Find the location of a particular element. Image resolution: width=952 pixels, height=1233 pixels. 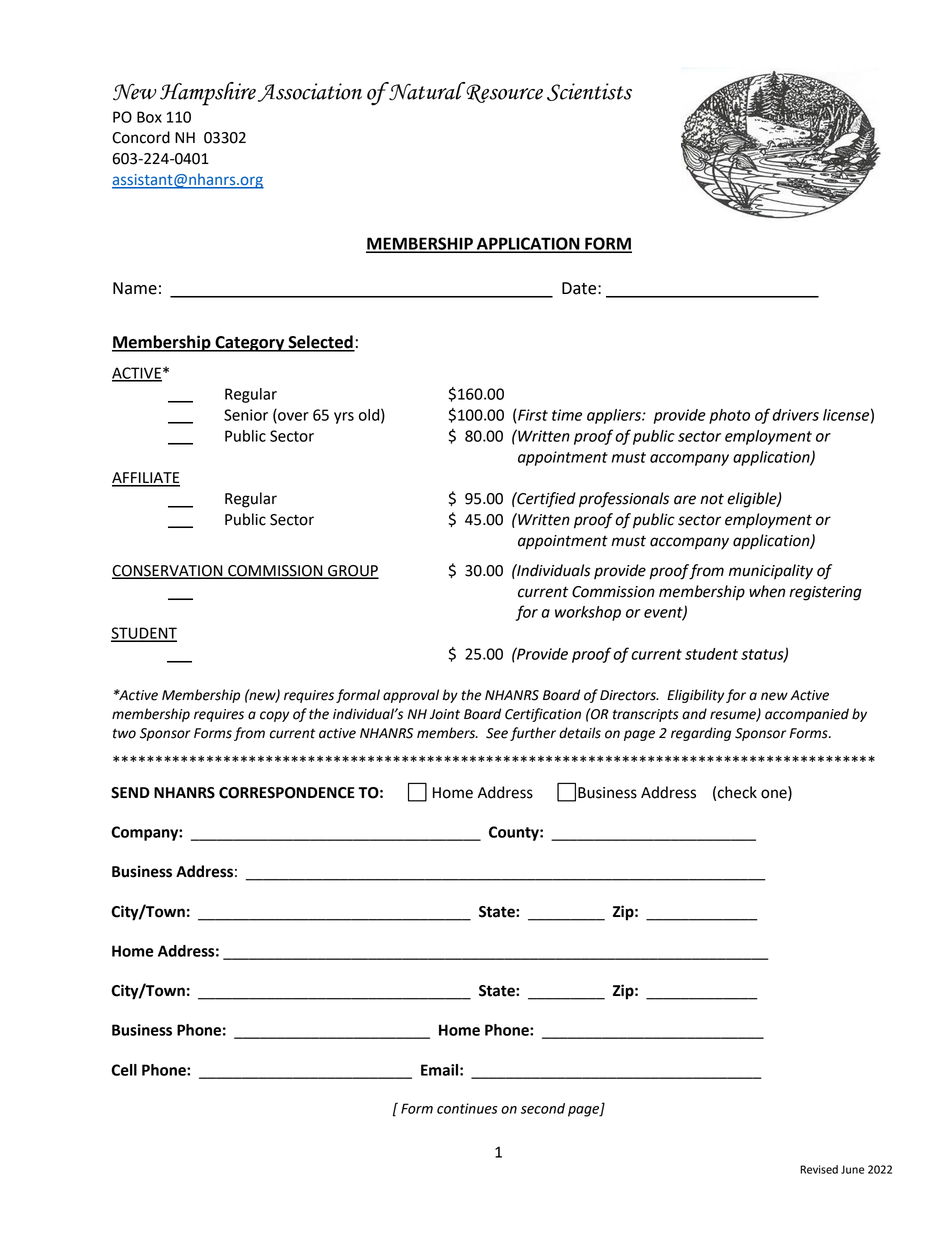

Cell is located at coordinates (124, 1070).
